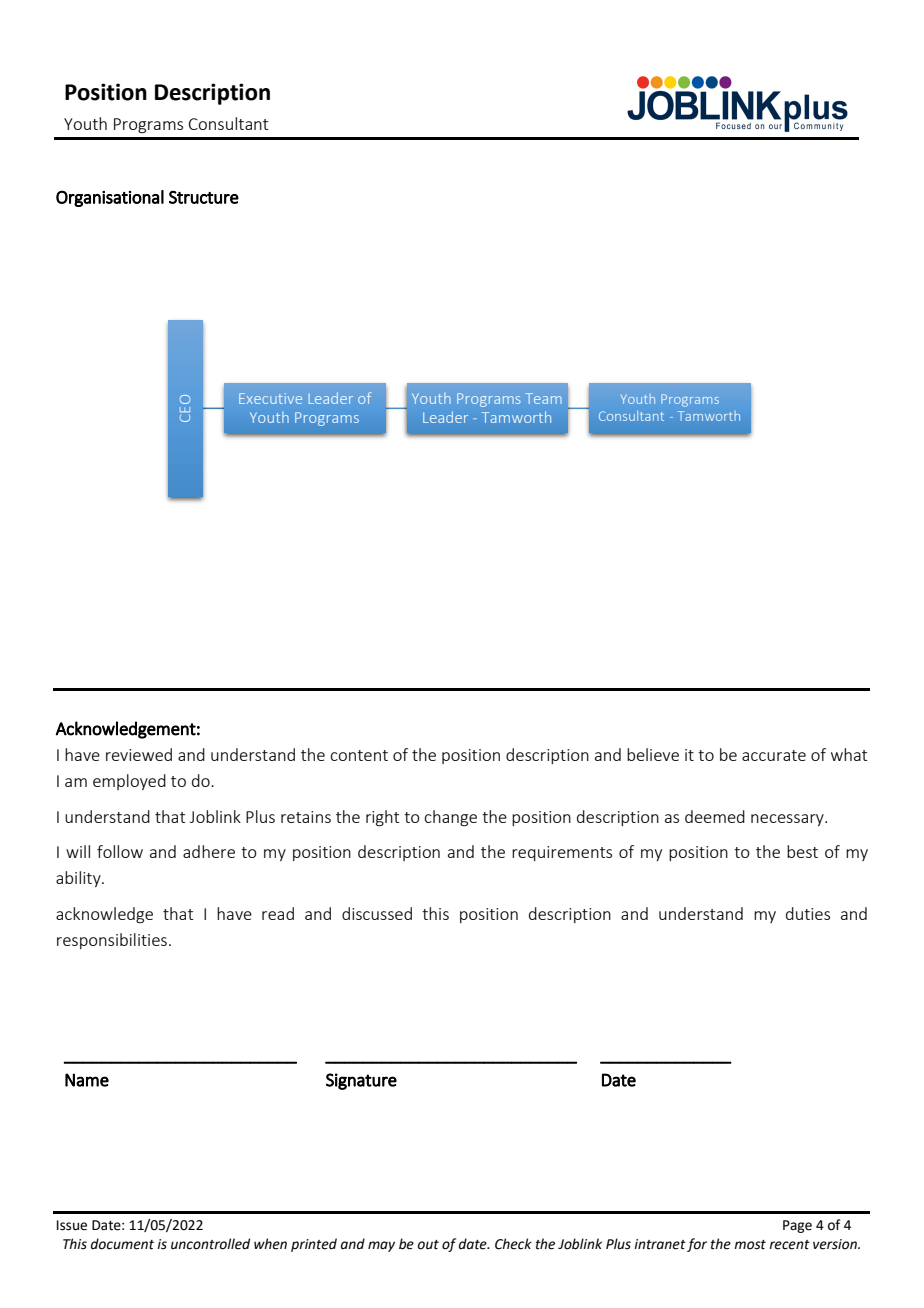 The image size is (924, 1308). What do you see at coordinates (849, 754) in the screenshot?
I see `what` at bounding box center [849, 754].
